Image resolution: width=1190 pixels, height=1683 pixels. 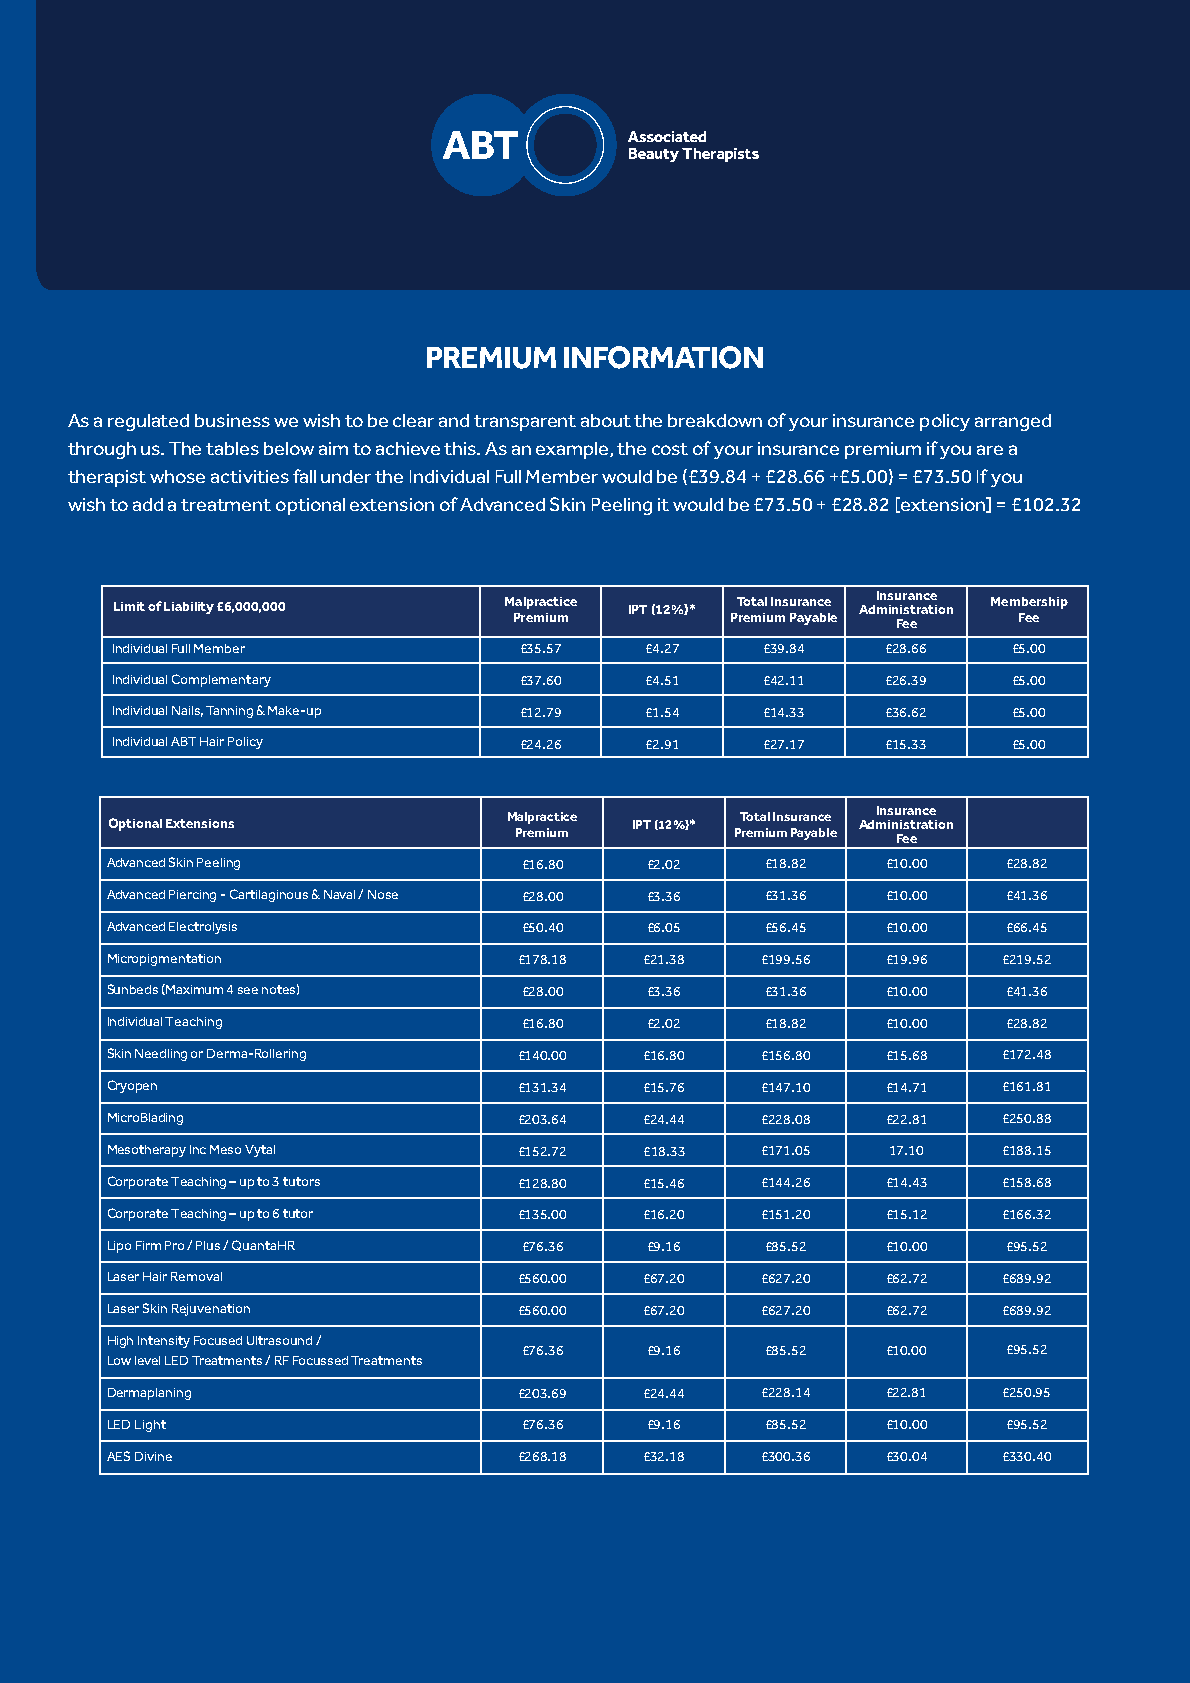 I want to click on example, so click(x=573, y=450).
